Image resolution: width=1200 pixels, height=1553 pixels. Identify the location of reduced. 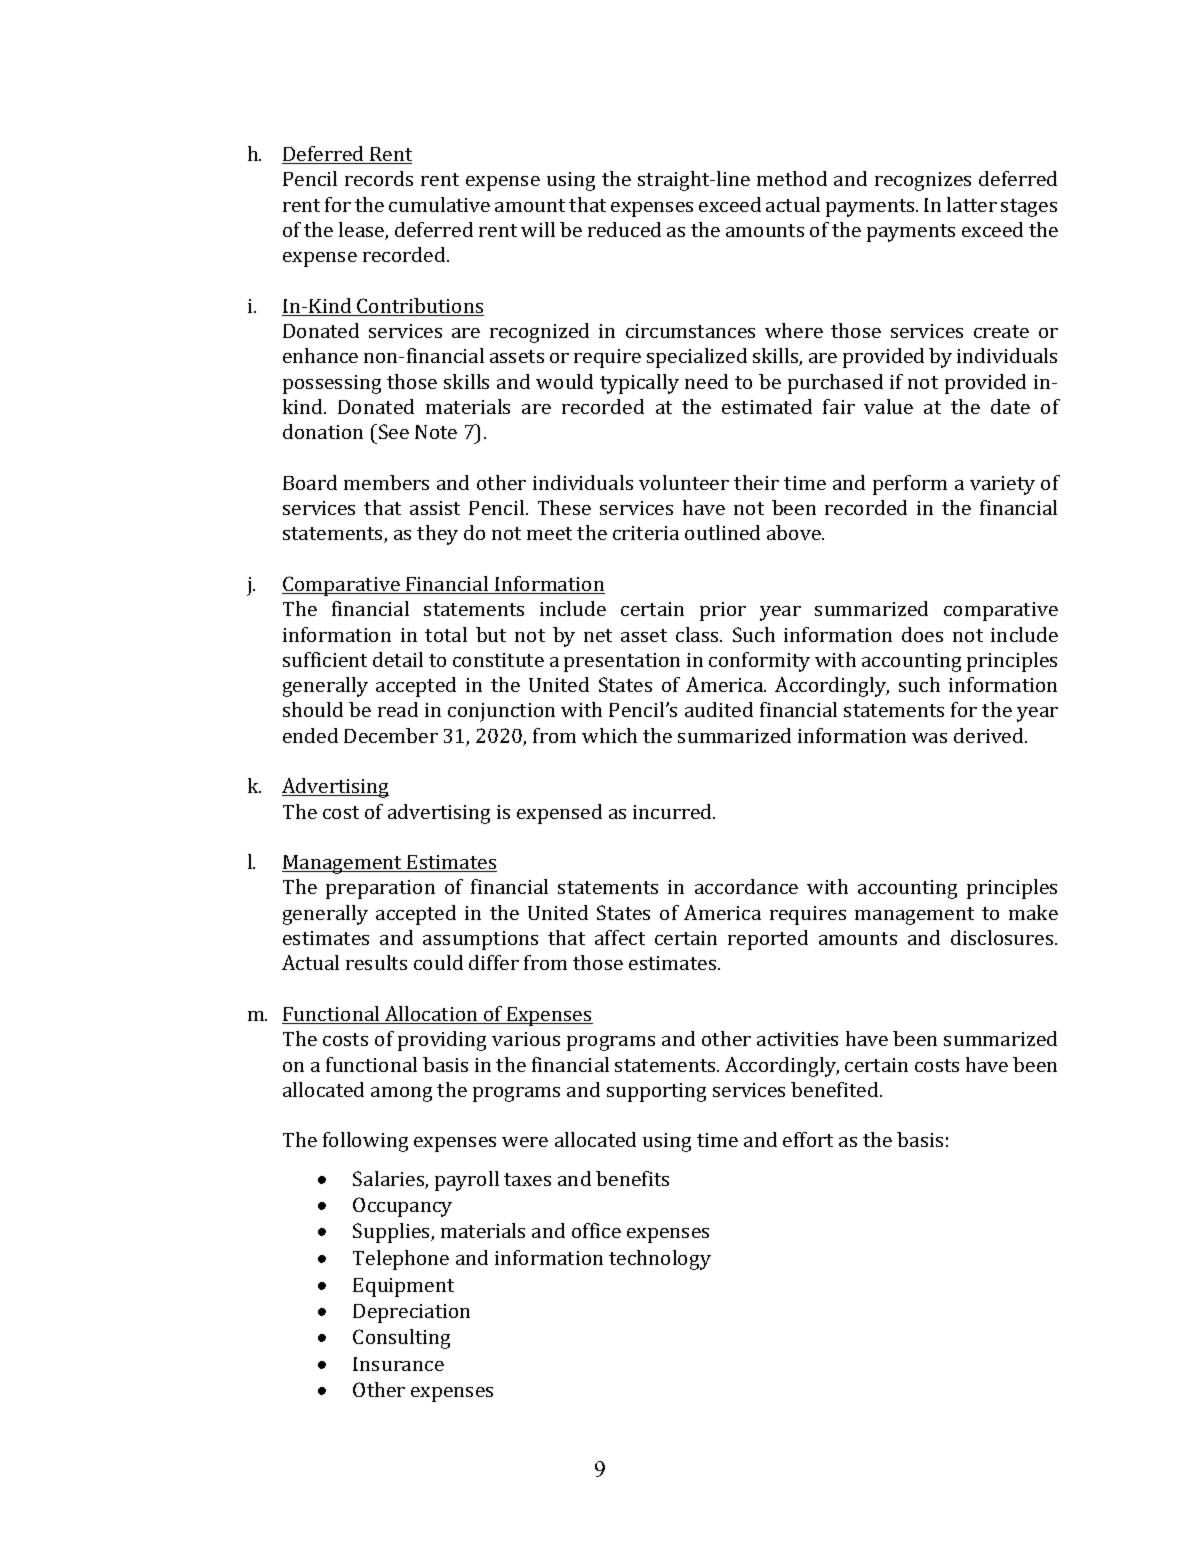
(624, 229).
